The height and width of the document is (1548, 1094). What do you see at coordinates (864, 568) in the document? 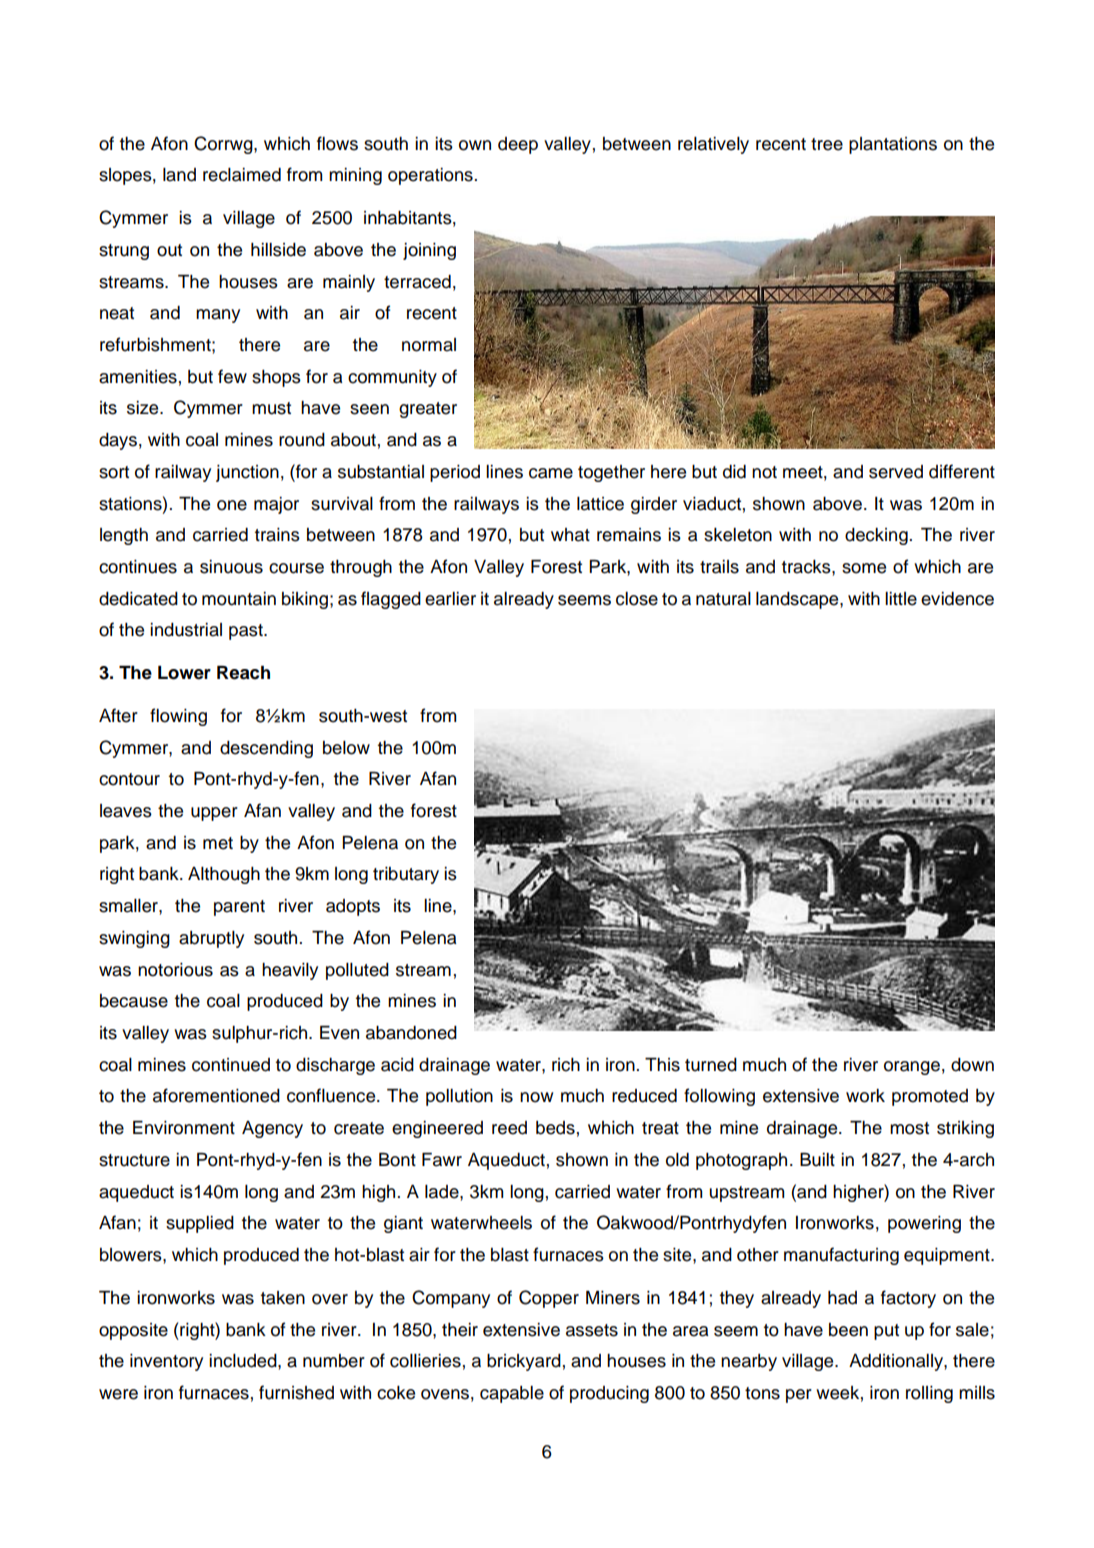
I see `some` at bounding box center [864, 568].
